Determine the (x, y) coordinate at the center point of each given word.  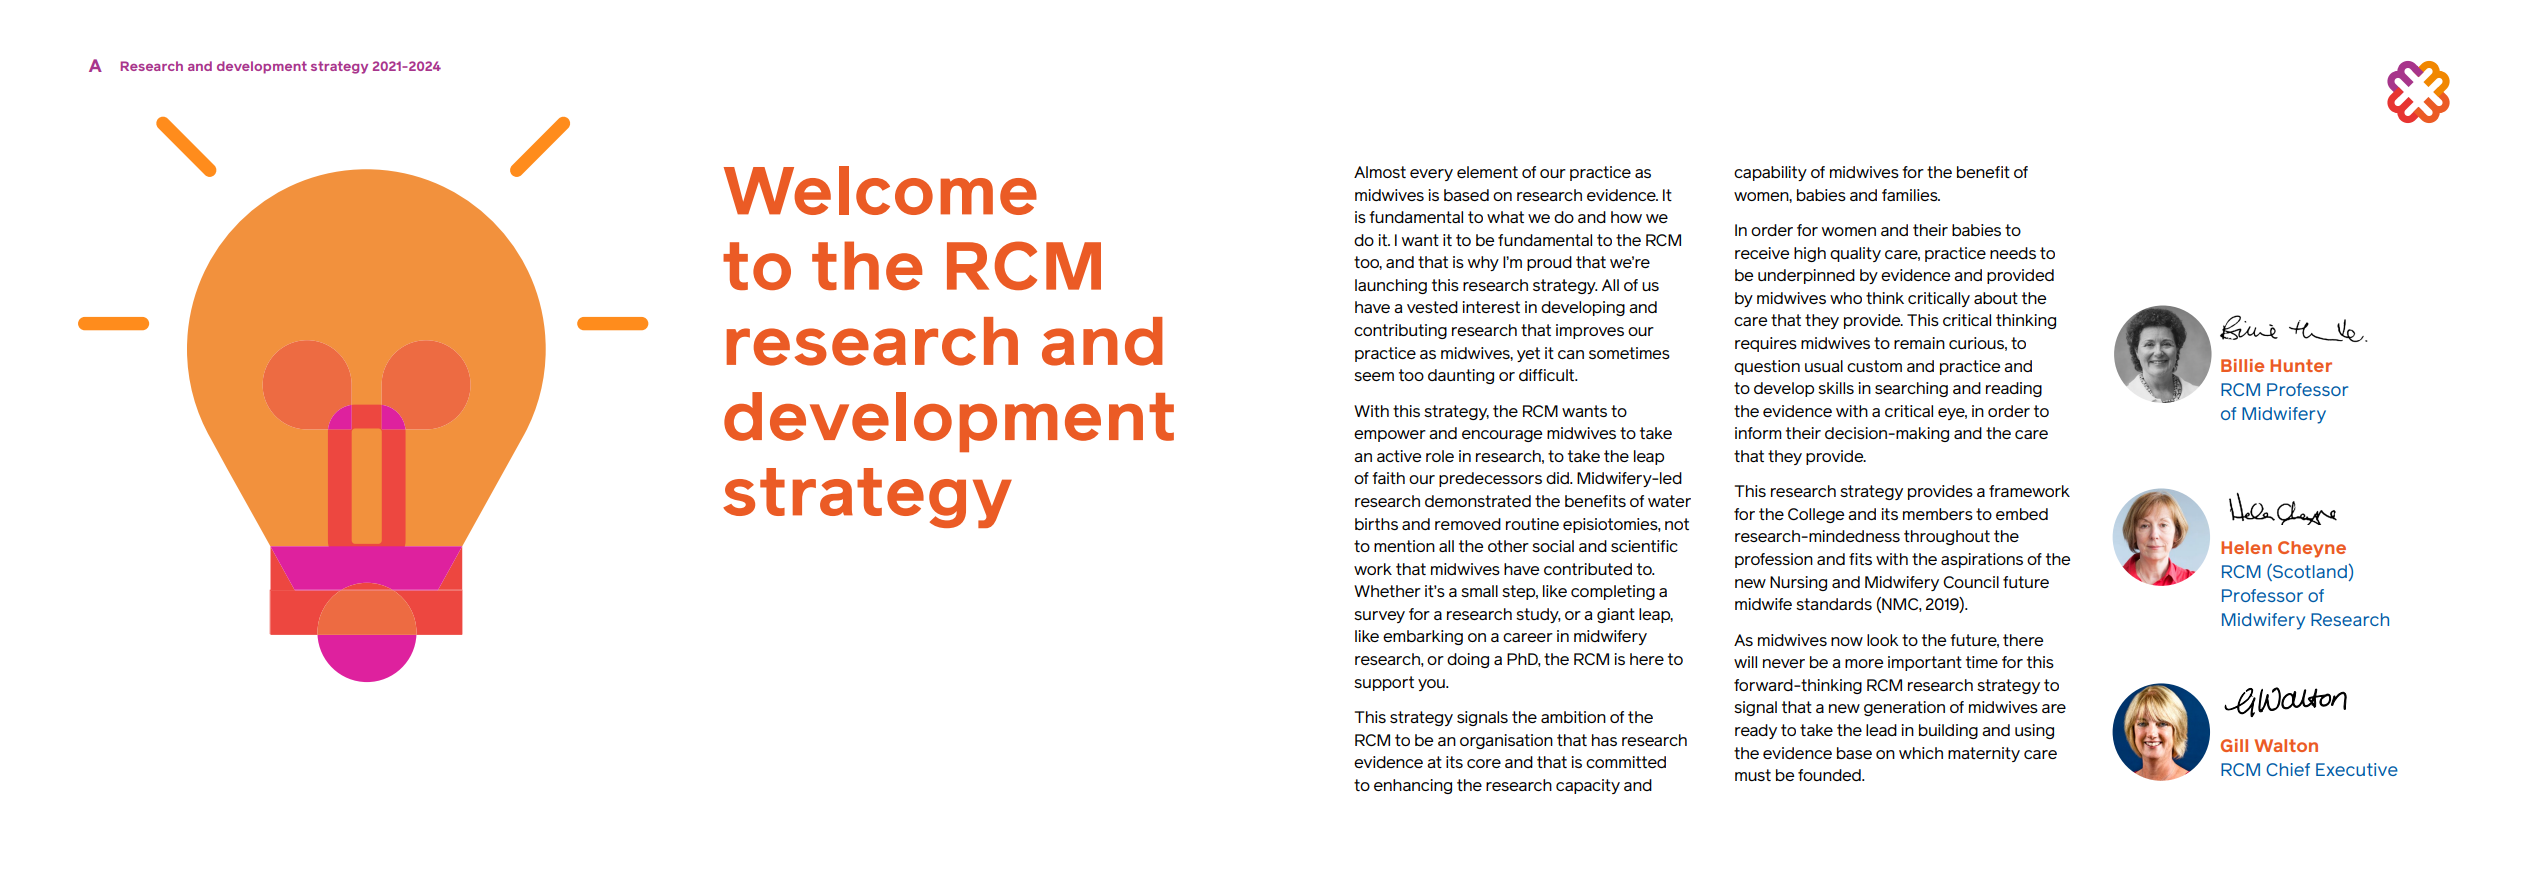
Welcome (880, 190)
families (1911, 195)
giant (1616, 615)
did (1558, 478)
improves (1590, 331)
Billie (2242, 365)
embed (2022, 514)
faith (1388, 478)
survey (1379, 617)
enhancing (1413, 786)
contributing (1400, 331)
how (1626, 217)
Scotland (2309, 571)
